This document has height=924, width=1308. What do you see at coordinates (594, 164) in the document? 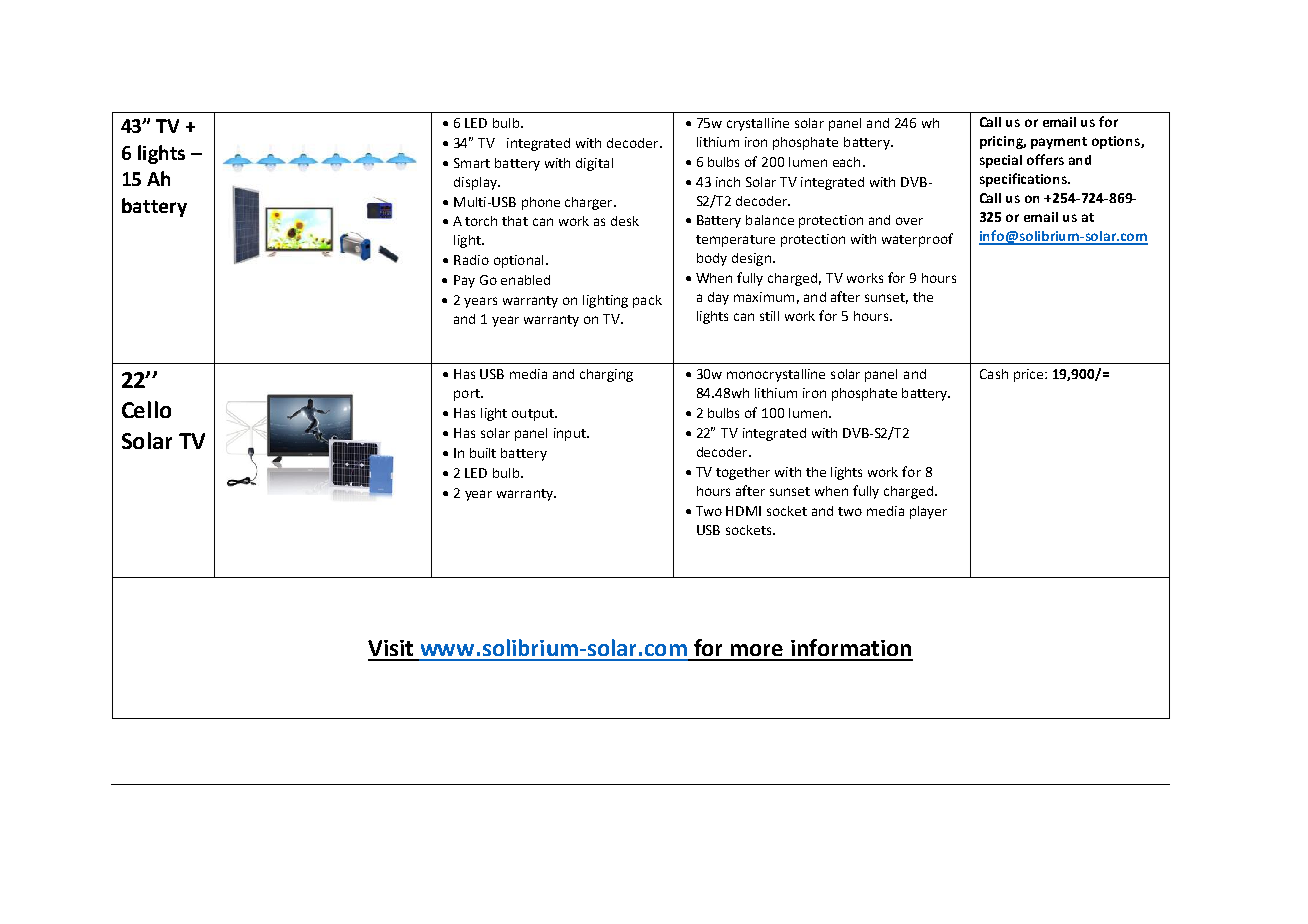
I see `digital` at bounding box center [594, 164].
